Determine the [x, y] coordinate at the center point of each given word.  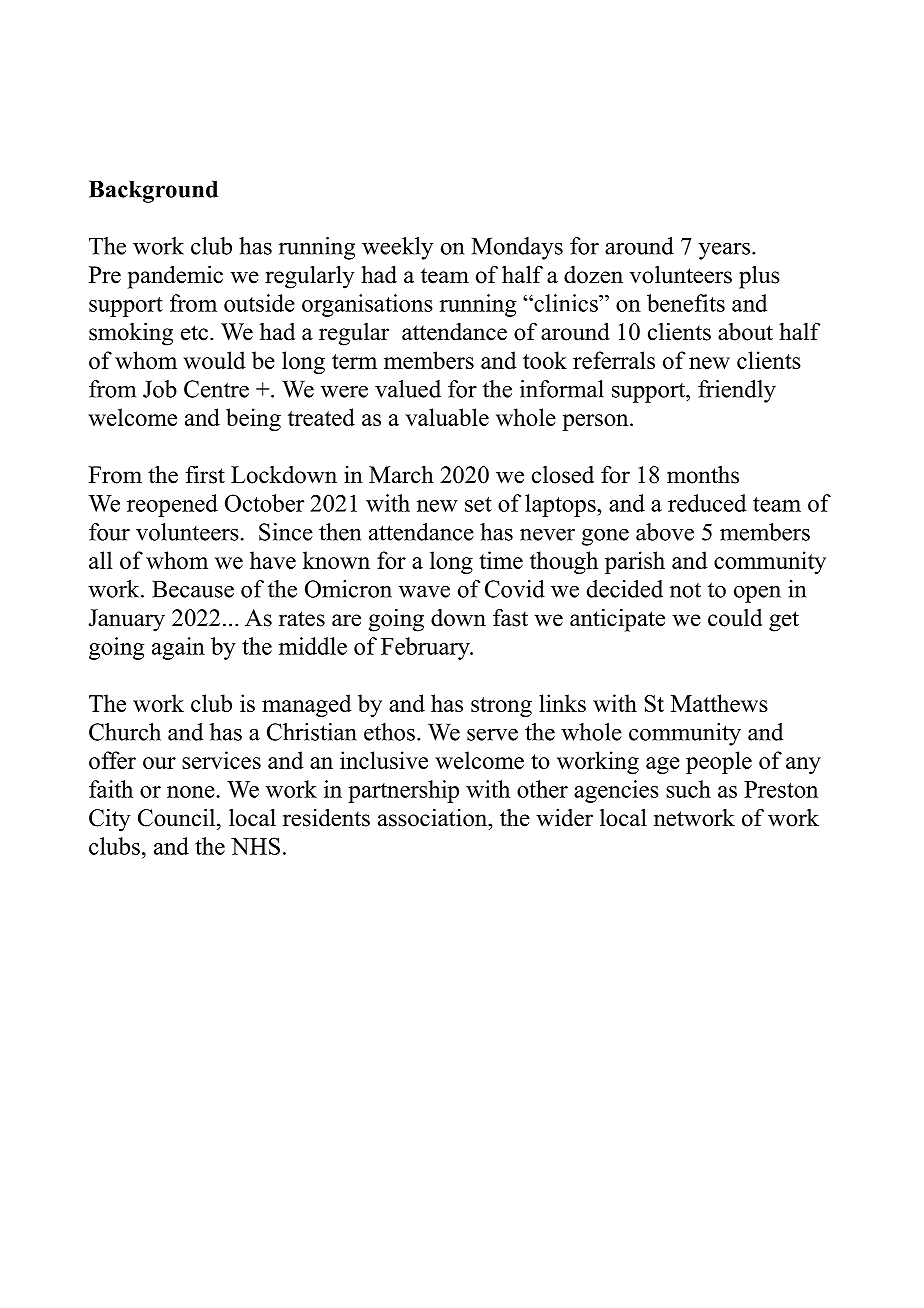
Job [160, 389]
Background [153, 191]
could [735, 618]
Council [178, 817]
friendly [737, 391]
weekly [397, 248]
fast [510, 618]
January [127, 620]
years [724, 251]
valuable [447, 417]
